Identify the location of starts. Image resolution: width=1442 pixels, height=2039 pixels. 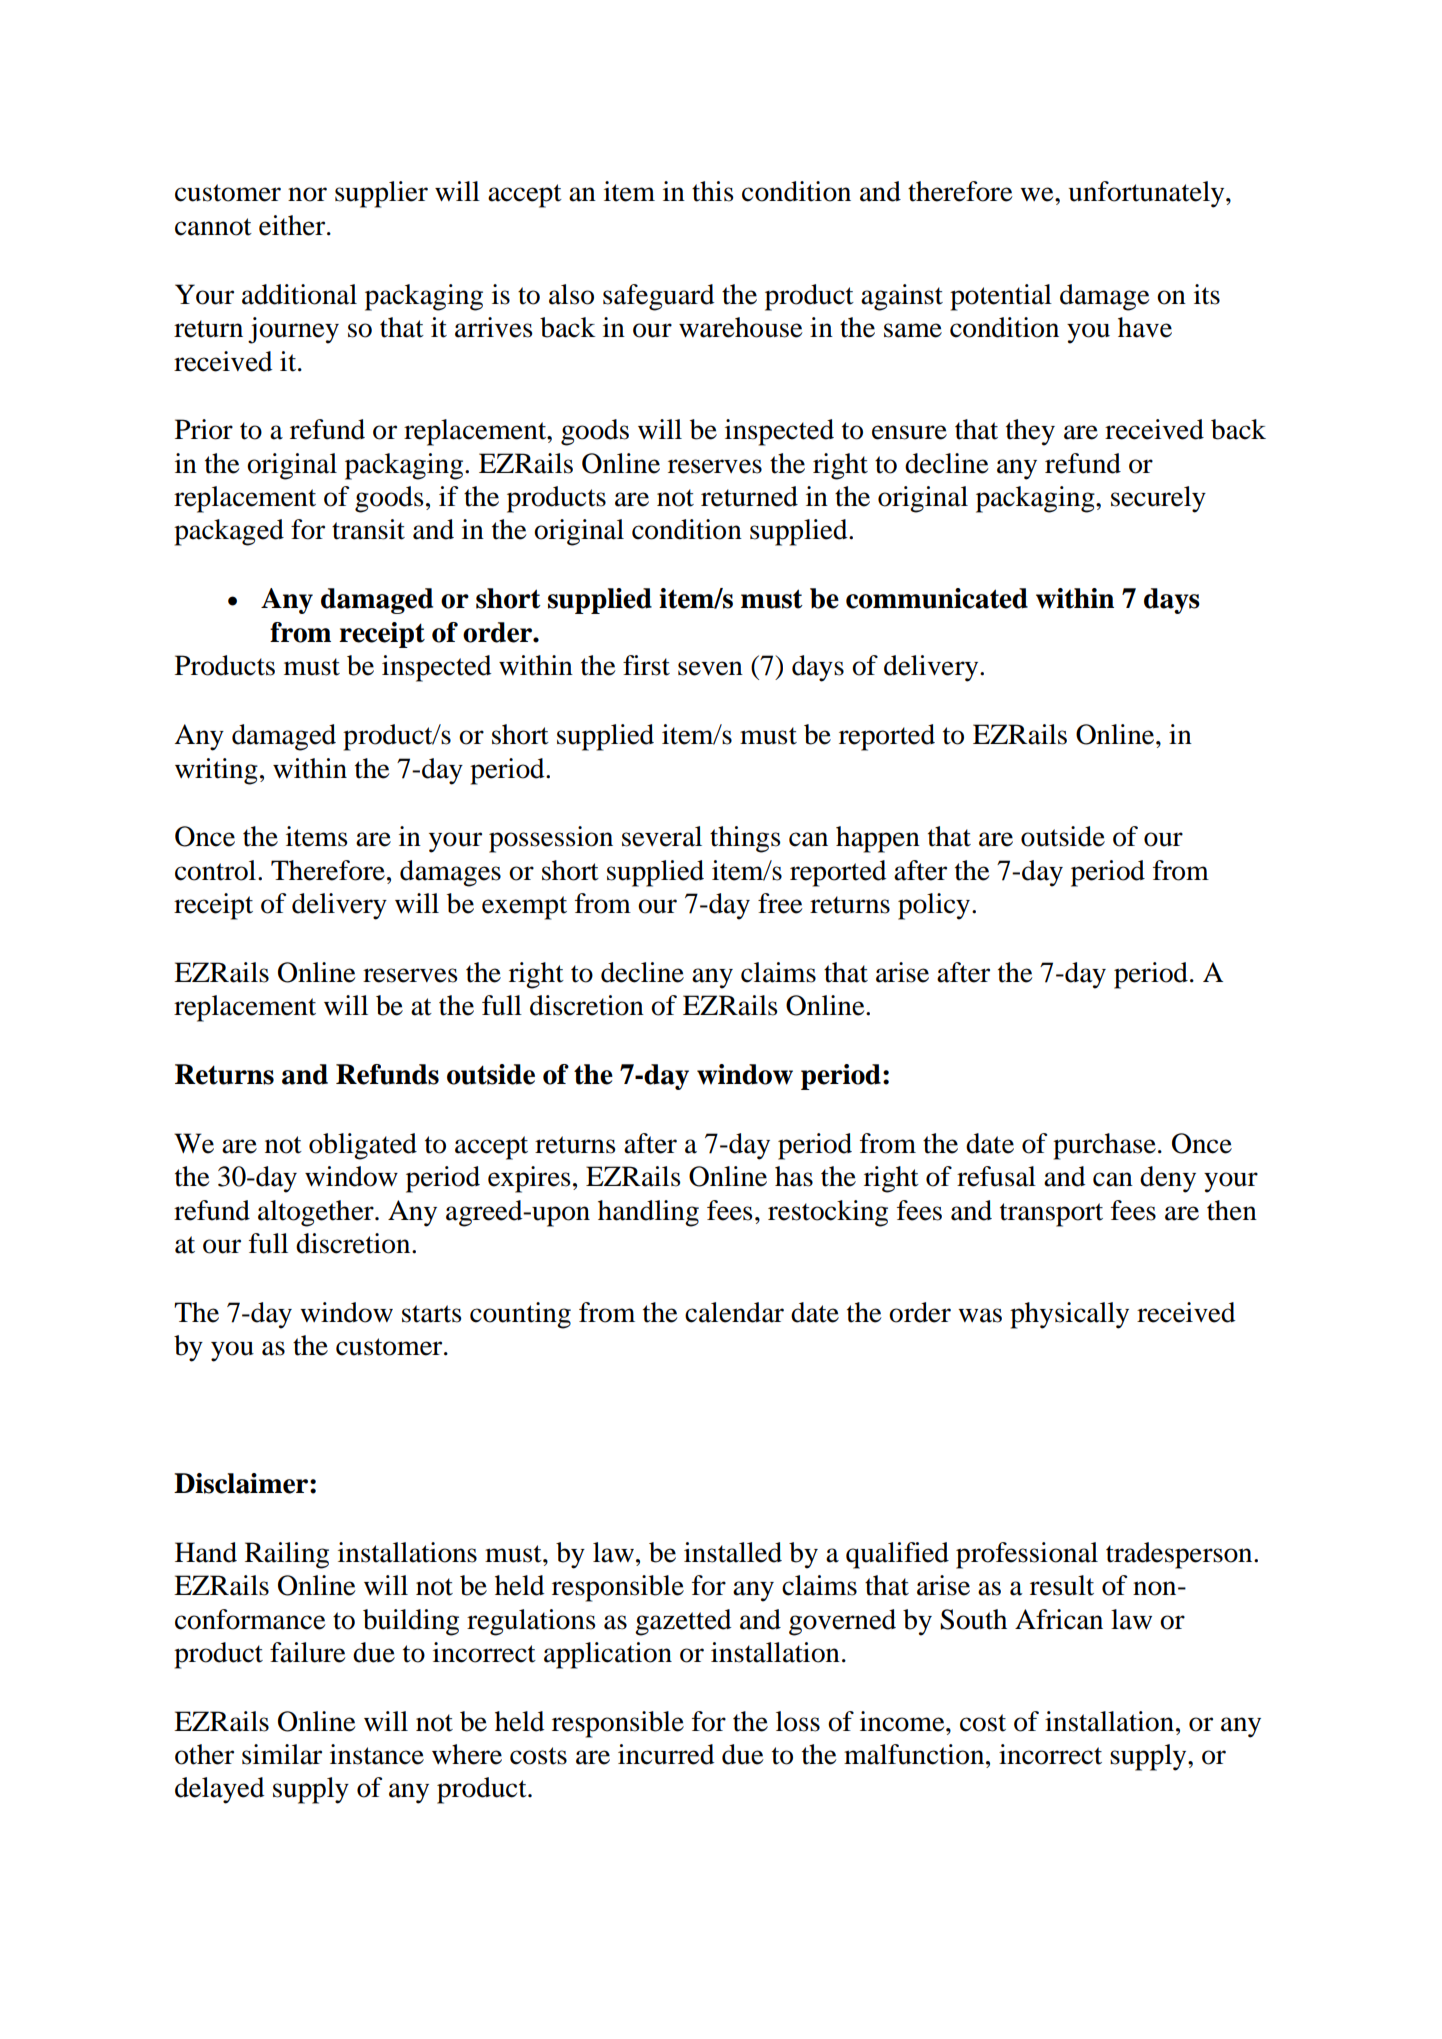
(432, 1314).
